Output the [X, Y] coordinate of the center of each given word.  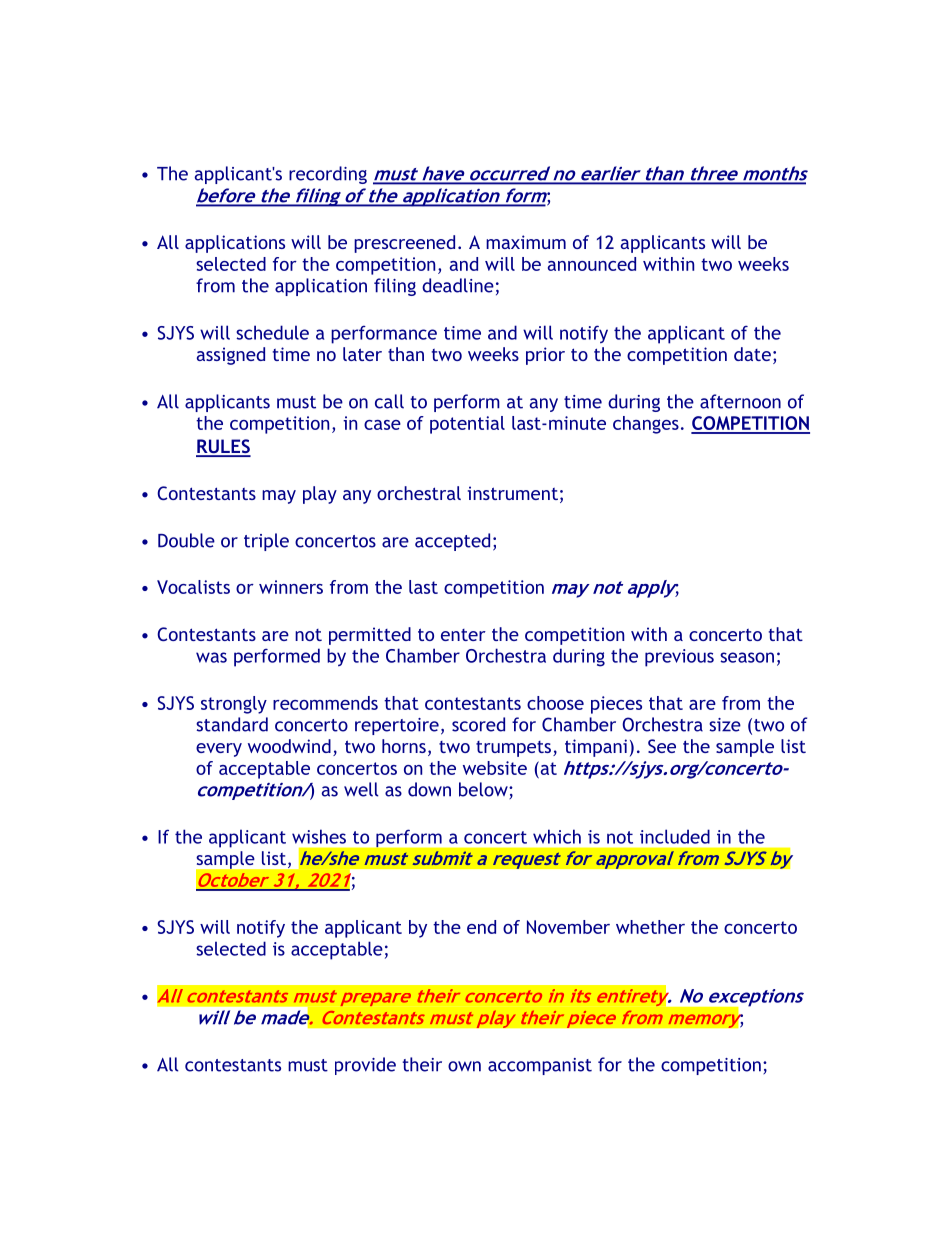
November [568, 927]
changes [646, 425]
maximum [526, 242]
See [662, 746]
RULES [223, 447]
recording [328, 175]
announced [592, 264]
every [219, 750]
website [495, 768]
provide [365, 1066]
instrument [513, 493]
